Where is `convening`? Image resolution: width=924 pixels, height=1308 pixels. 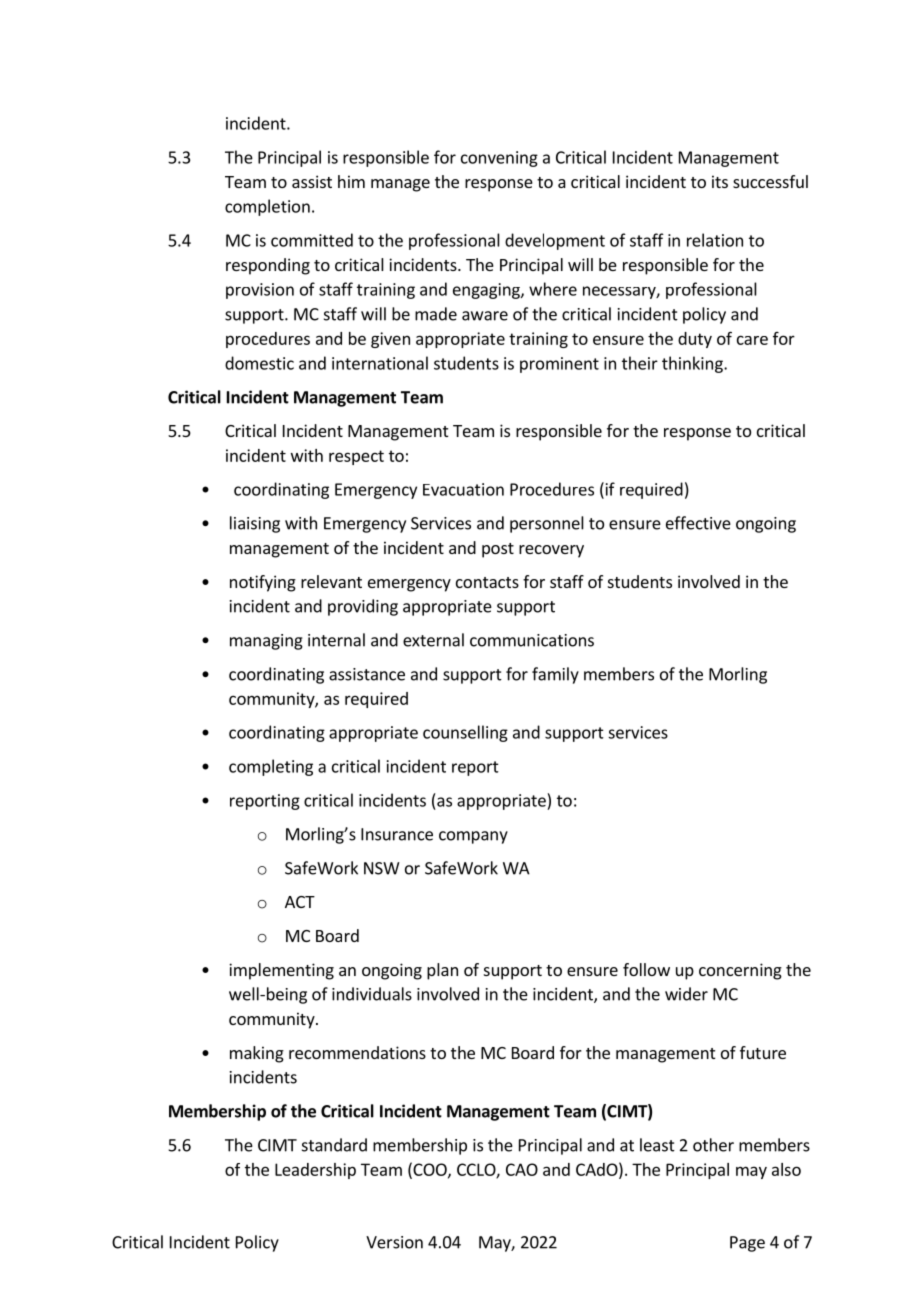
convening is located at coordinates (499, 159).
